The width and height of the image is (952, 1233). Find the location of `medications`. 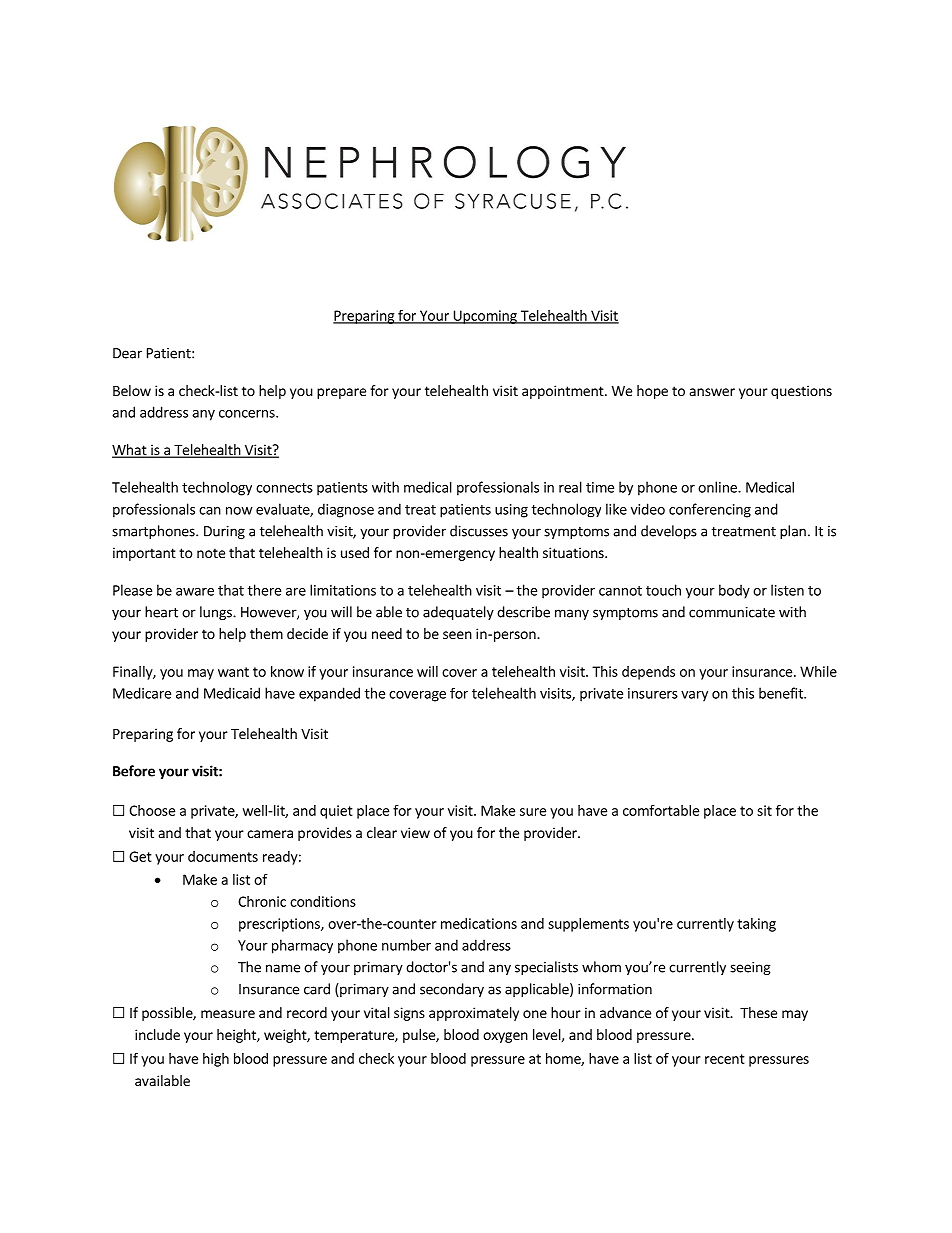

medications is located at coordinates (479, 923).
